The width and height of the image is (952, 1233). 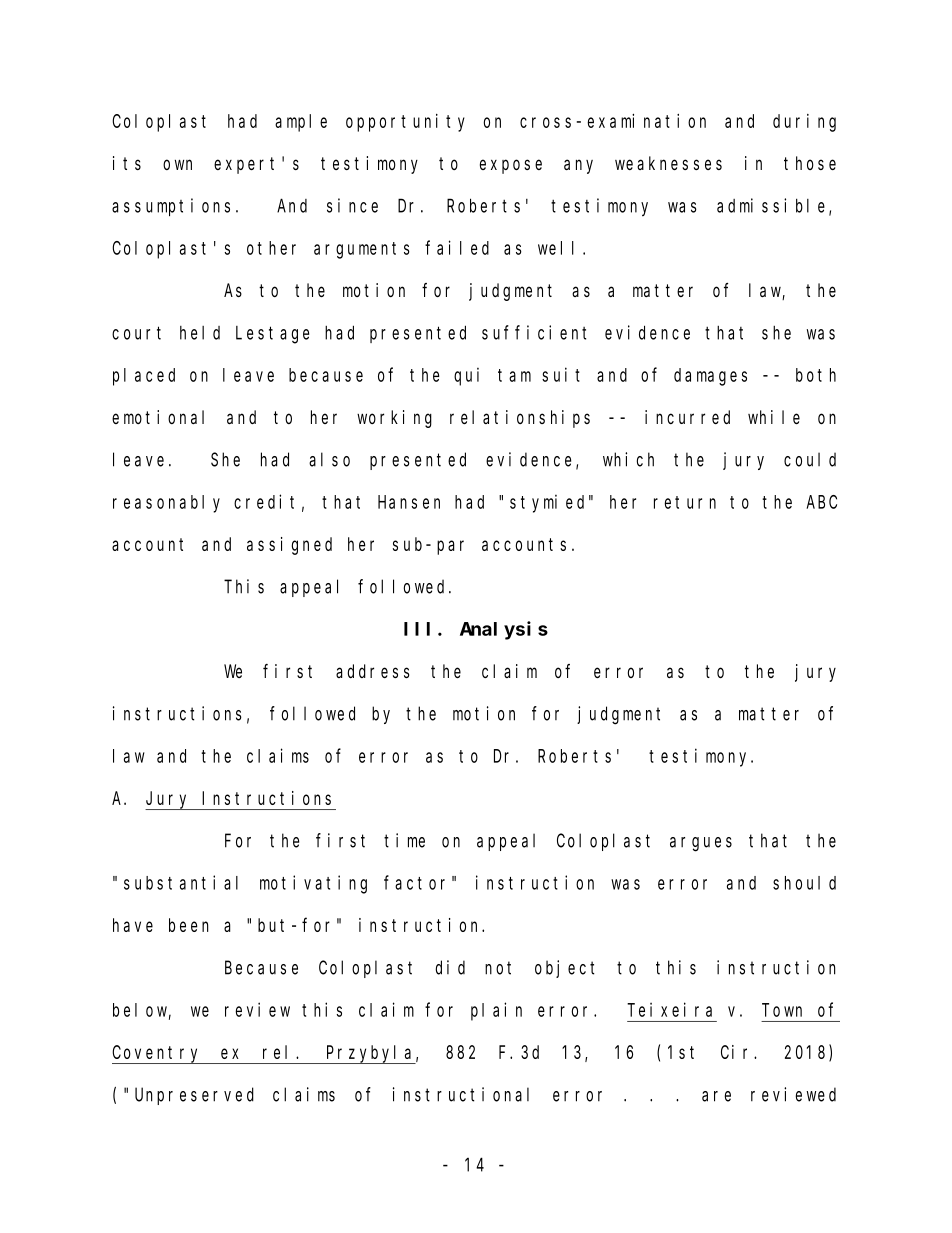 I want to click on Analysis, so click(x=504, y=630).
